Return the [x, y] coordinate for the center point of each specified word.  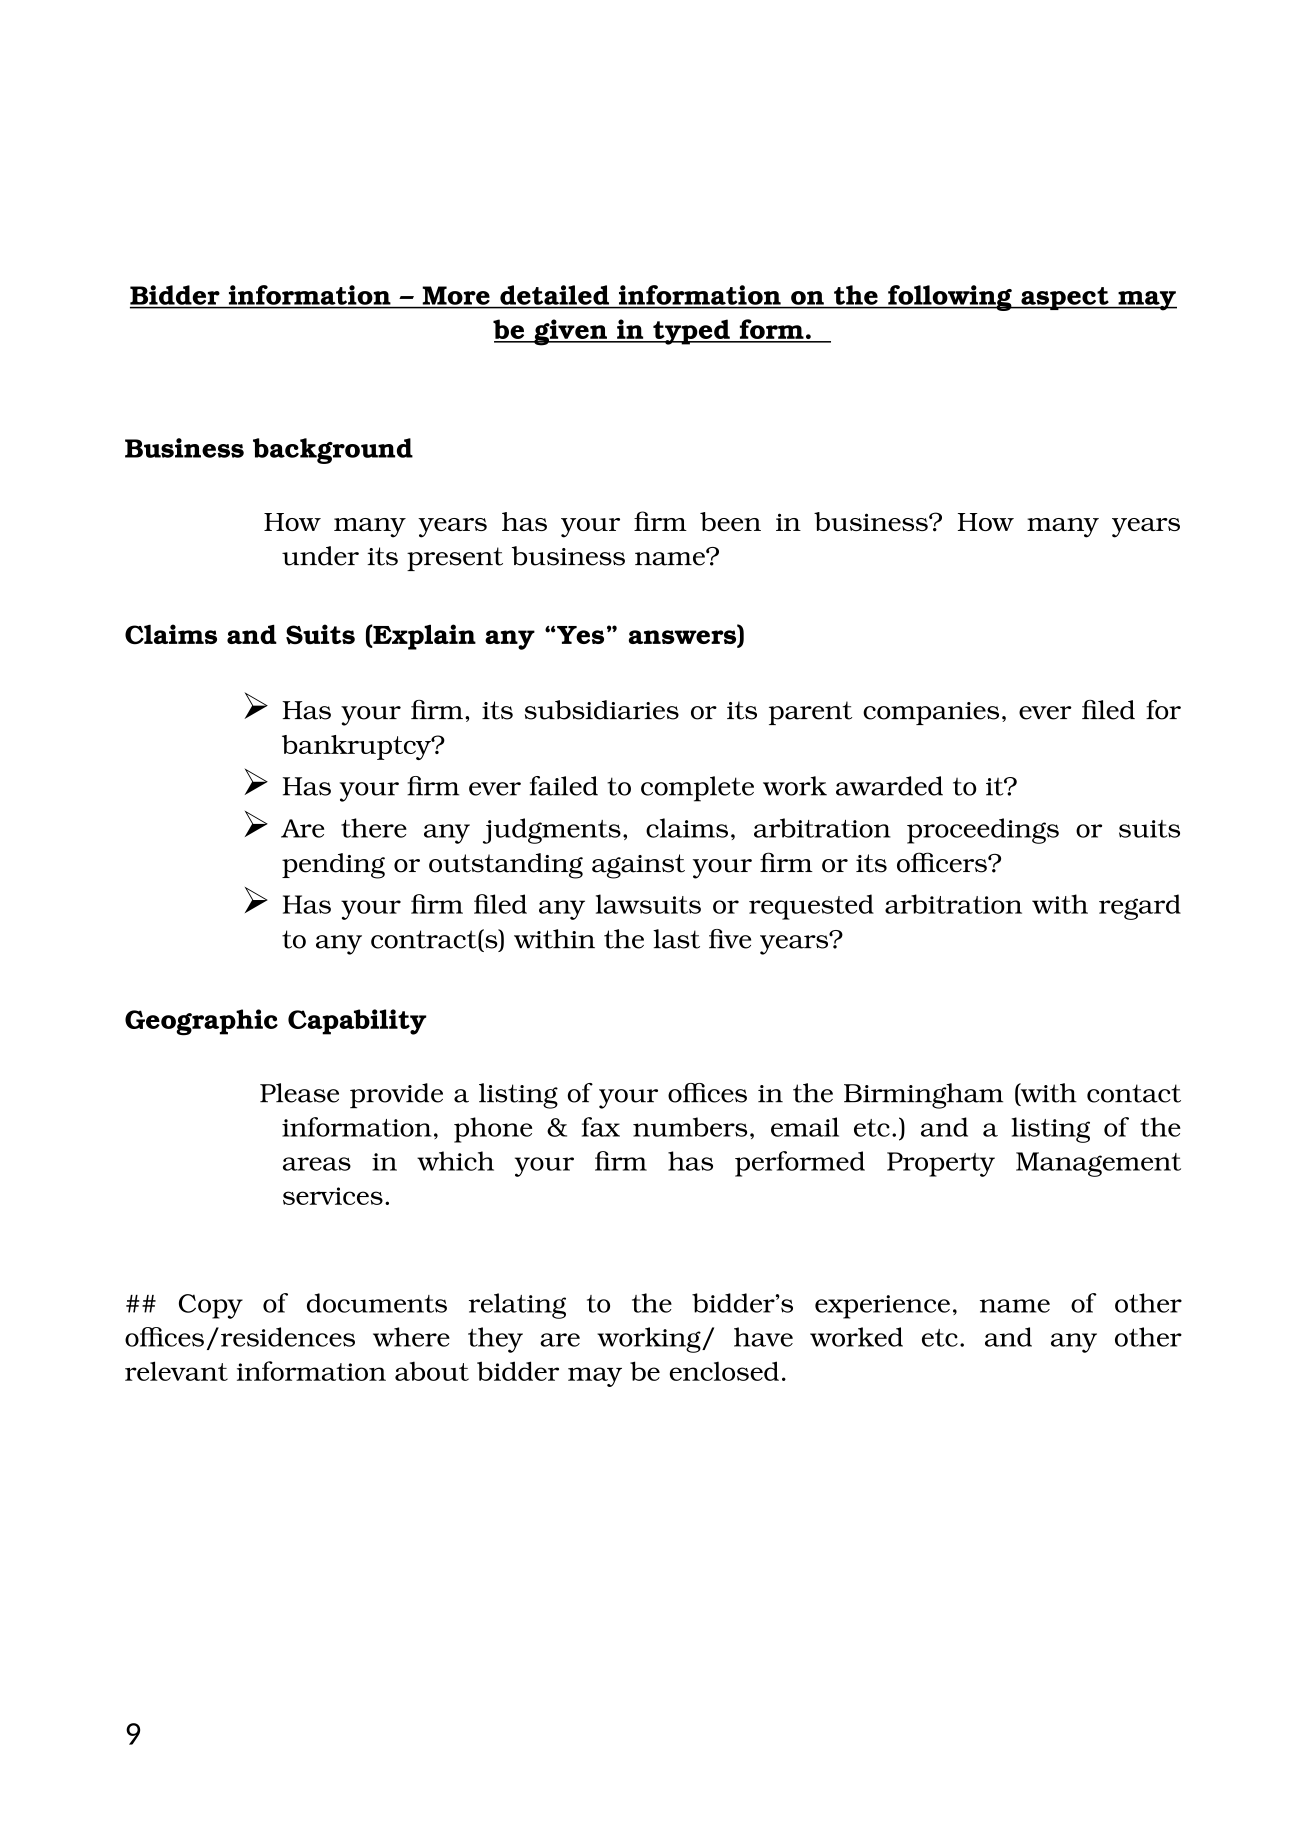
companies [931, 713]
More [456, 295]
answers [684, 638]
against [638, 866]
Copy [211, 1306]
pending [333, 866]
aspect [1065, 298]
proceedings [983, 831]
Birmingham [923, 1096]
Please [299, 1093]
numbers [690, 1127]
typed [691, 332]
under [320, 556]
